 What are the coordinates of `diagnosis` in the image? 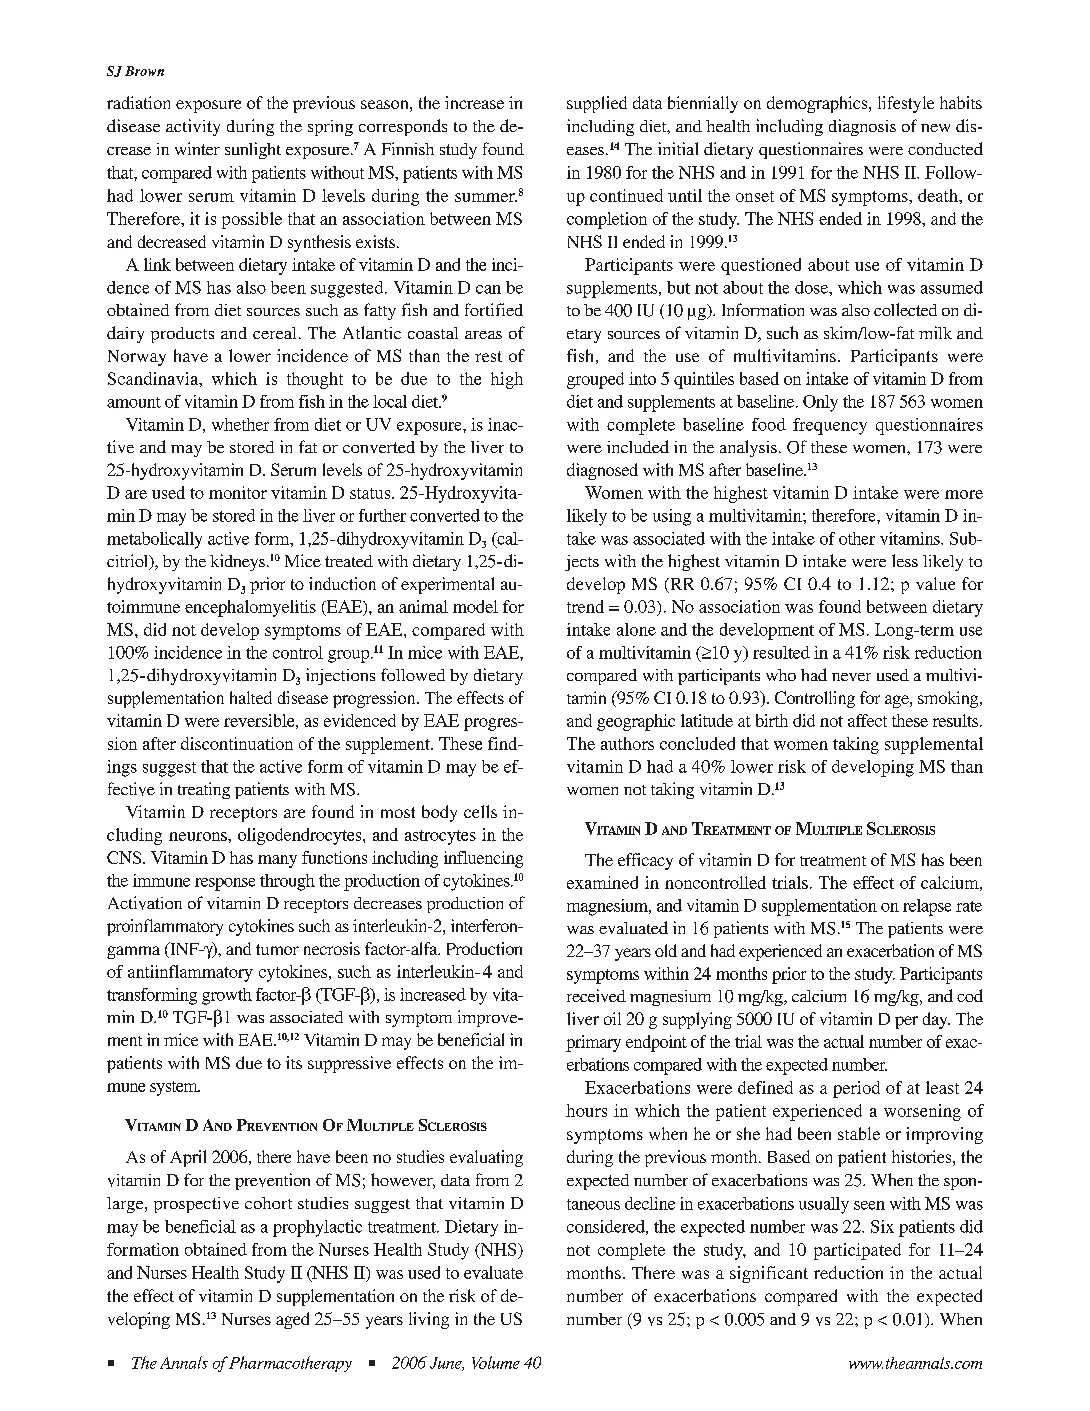 It's located at (862, 127).
